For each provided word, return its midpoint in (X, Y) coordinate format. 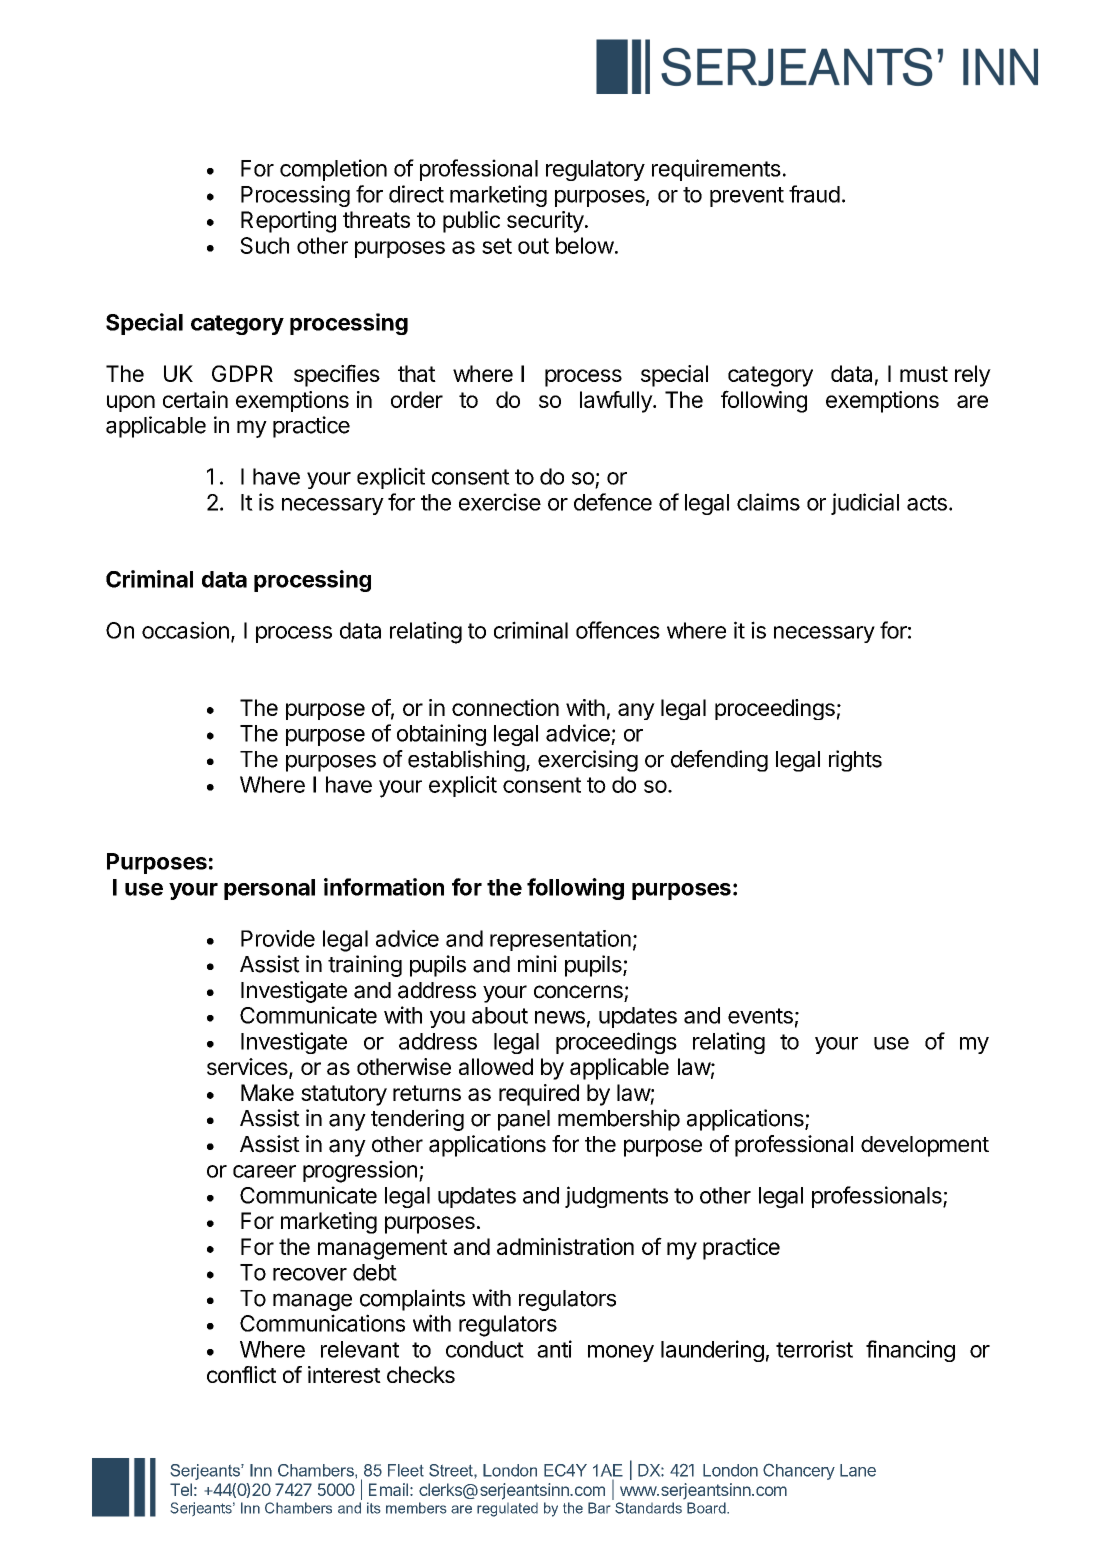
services (248, 1068)
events (760, 1016)
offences (618, 630)
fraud (814, 194)
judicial (865, 504)
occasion (185, 630)
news (560, 1017)
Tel (181, 1489)
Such (264, 245)
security (545, 222)
